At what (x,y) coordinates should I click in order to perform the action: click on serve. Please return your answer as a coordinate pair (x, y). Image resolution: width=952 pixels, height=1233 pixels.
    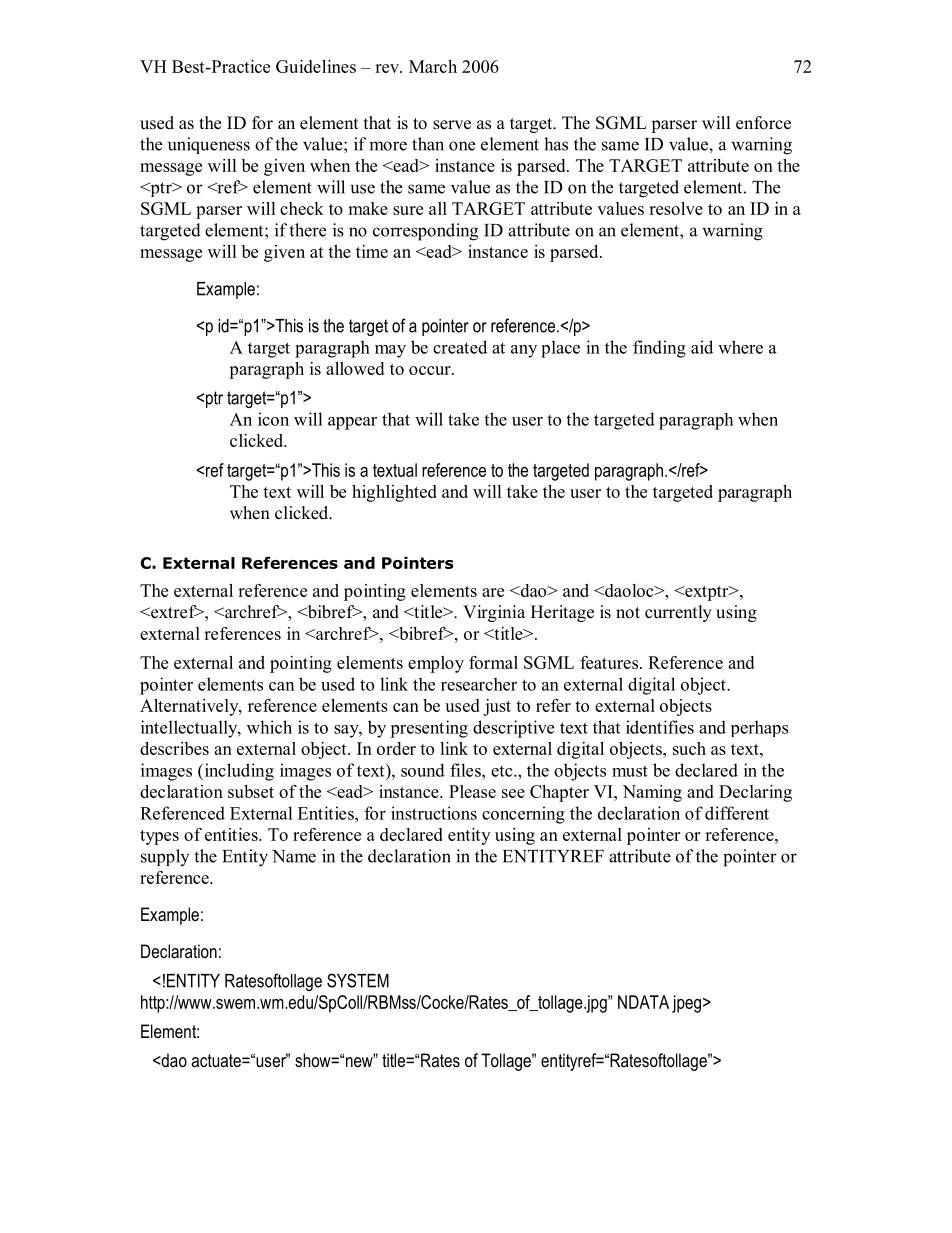
    Looking at the image, I should click on (452, 125).
